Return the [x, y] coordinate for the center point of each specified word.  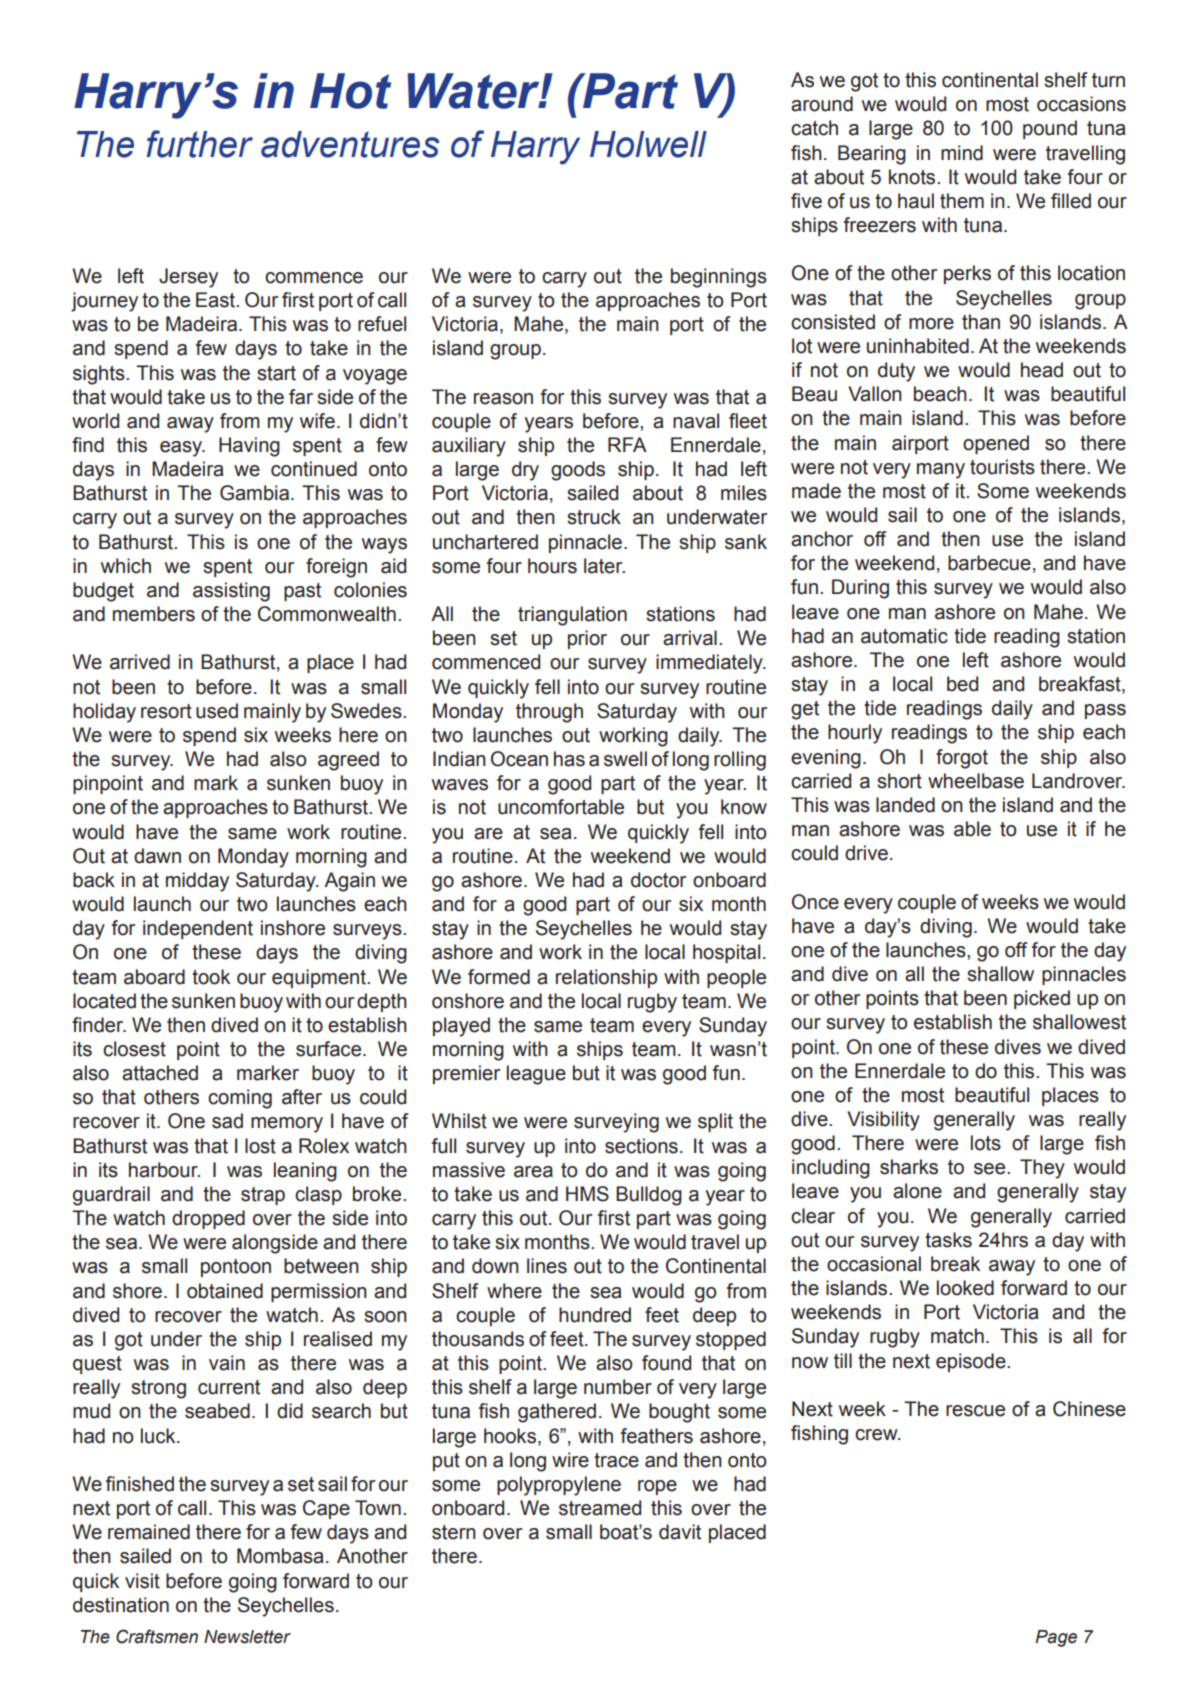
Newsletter [247, 1637]
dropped [208, 1219]
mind [962, 153]
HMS [587, 1194]
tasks [948, 1240]
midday [197, 882]
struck [594, 517]
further [200, 144]
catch [814, 128]
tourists [1002, 467]
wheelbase [976, 781]
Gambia [256, 493]
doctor [658, 880]
